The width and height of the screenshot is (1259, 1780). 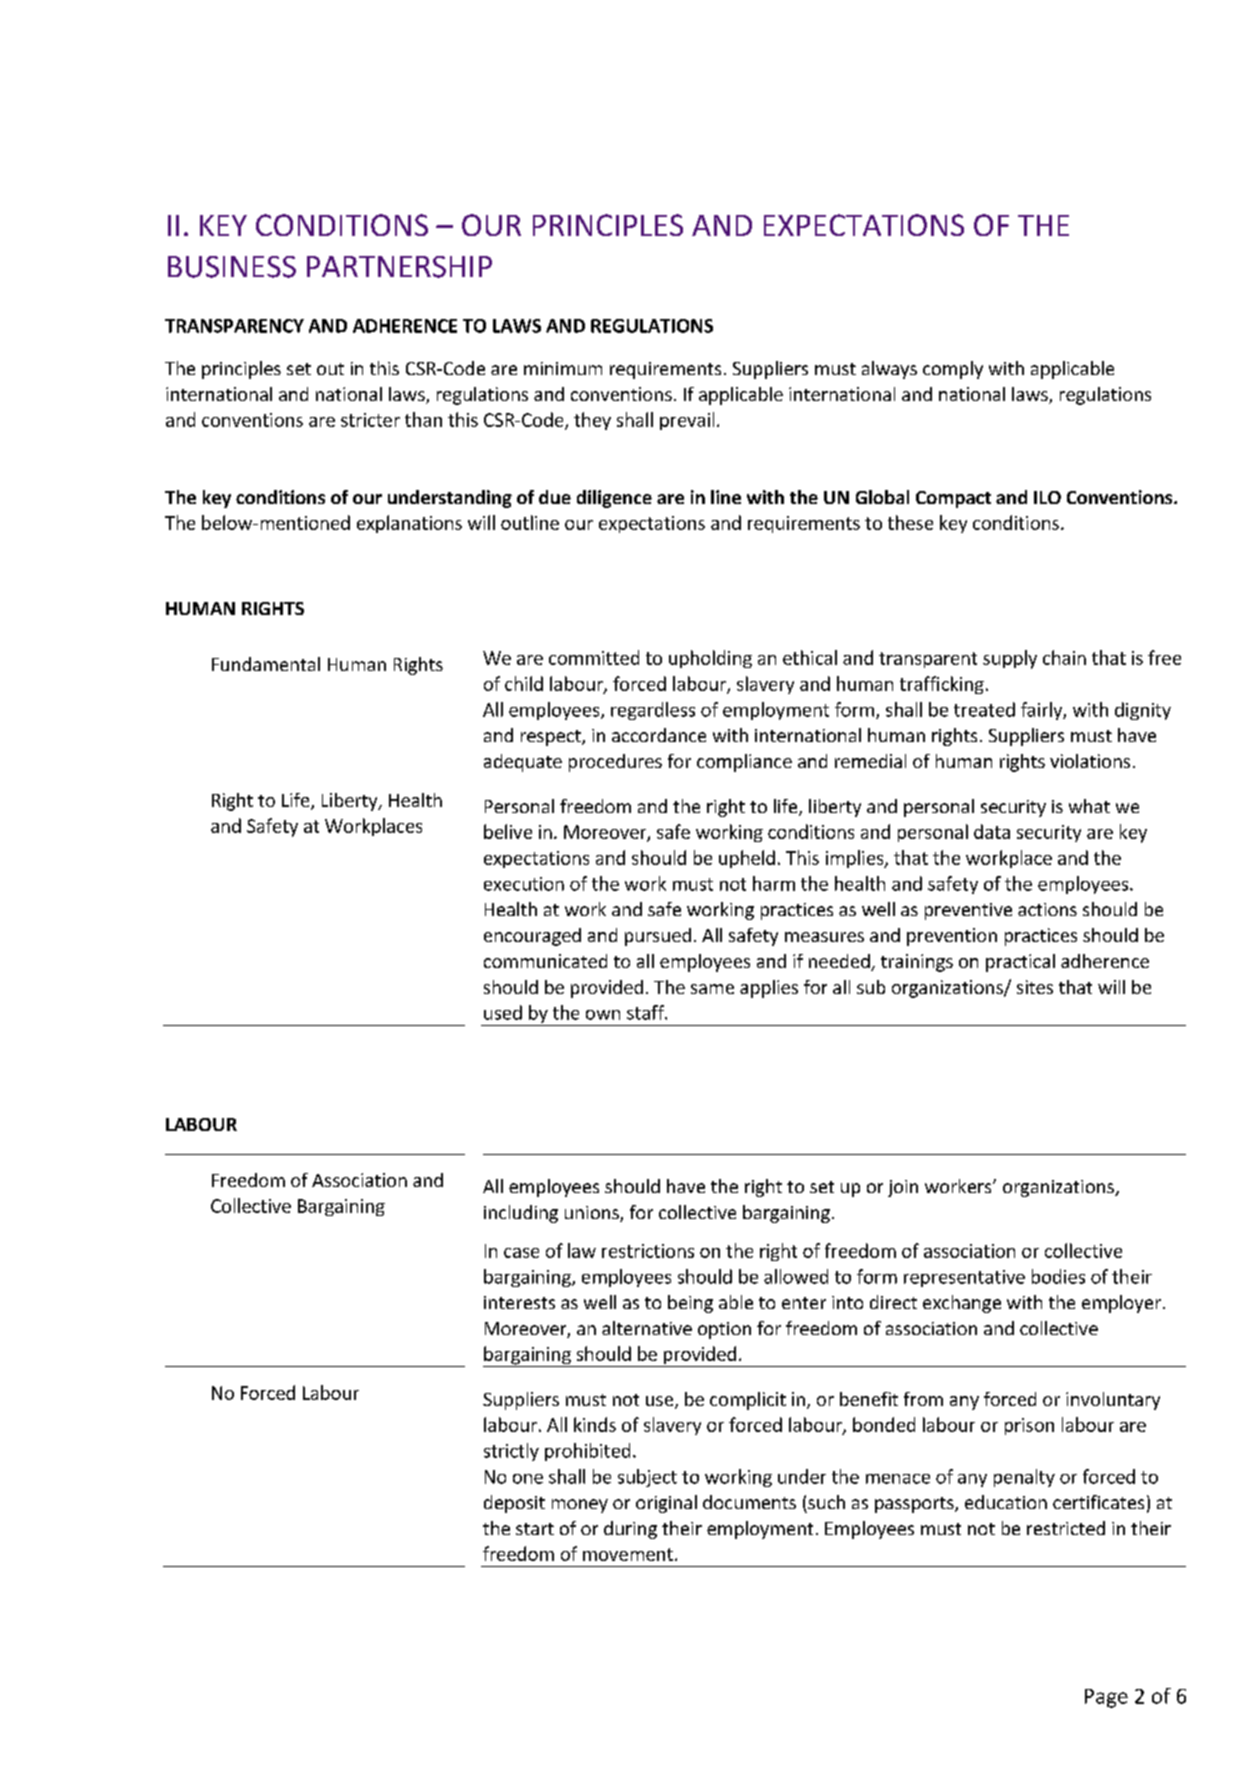 What do you see at coordinates (628, 1554) in the screenshot?
I see `movement` at bounding box center [628, 1554].
